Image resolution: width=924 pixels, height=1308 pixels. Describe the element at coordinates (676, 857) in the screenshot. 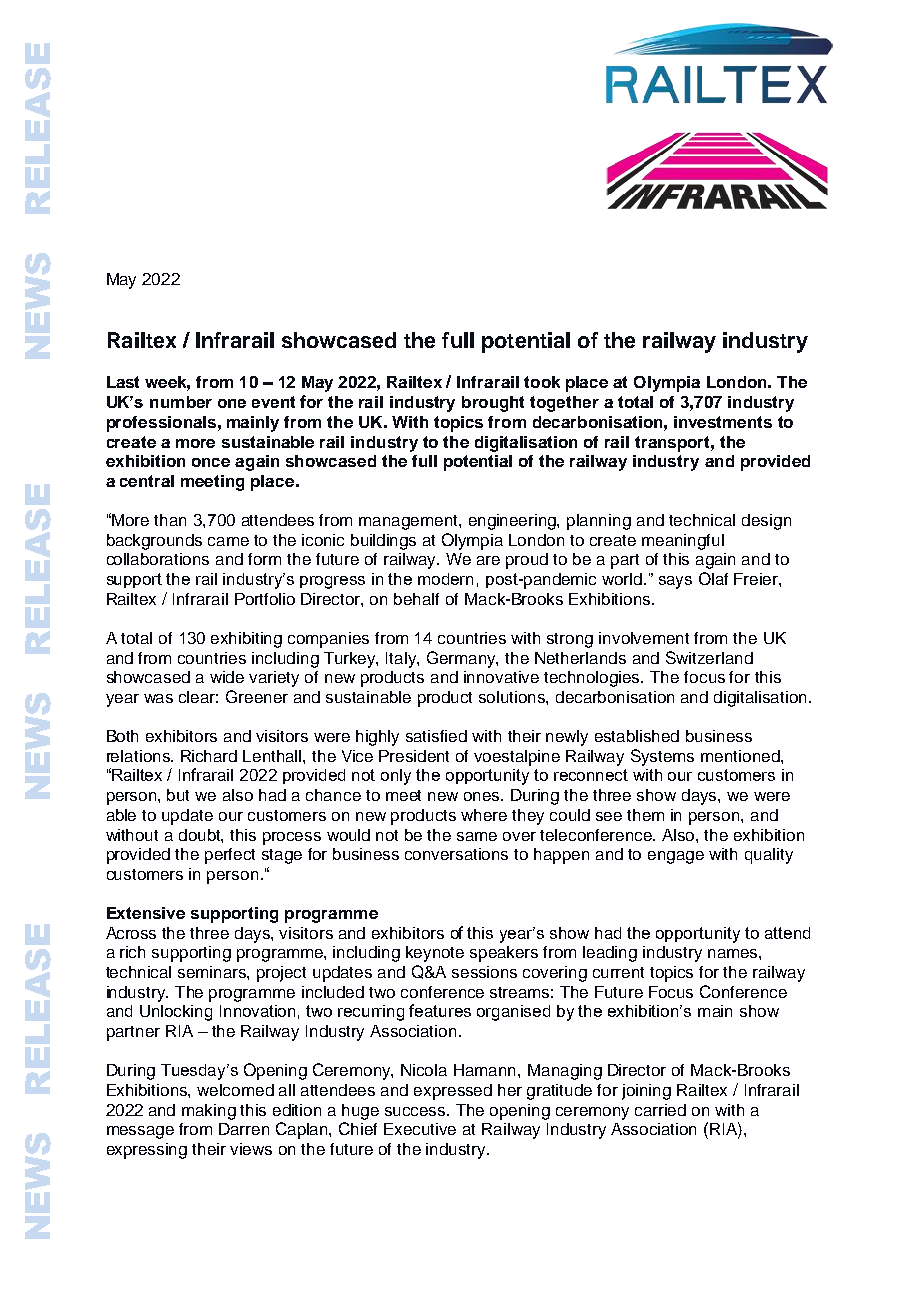

I see `engage` at that location.
